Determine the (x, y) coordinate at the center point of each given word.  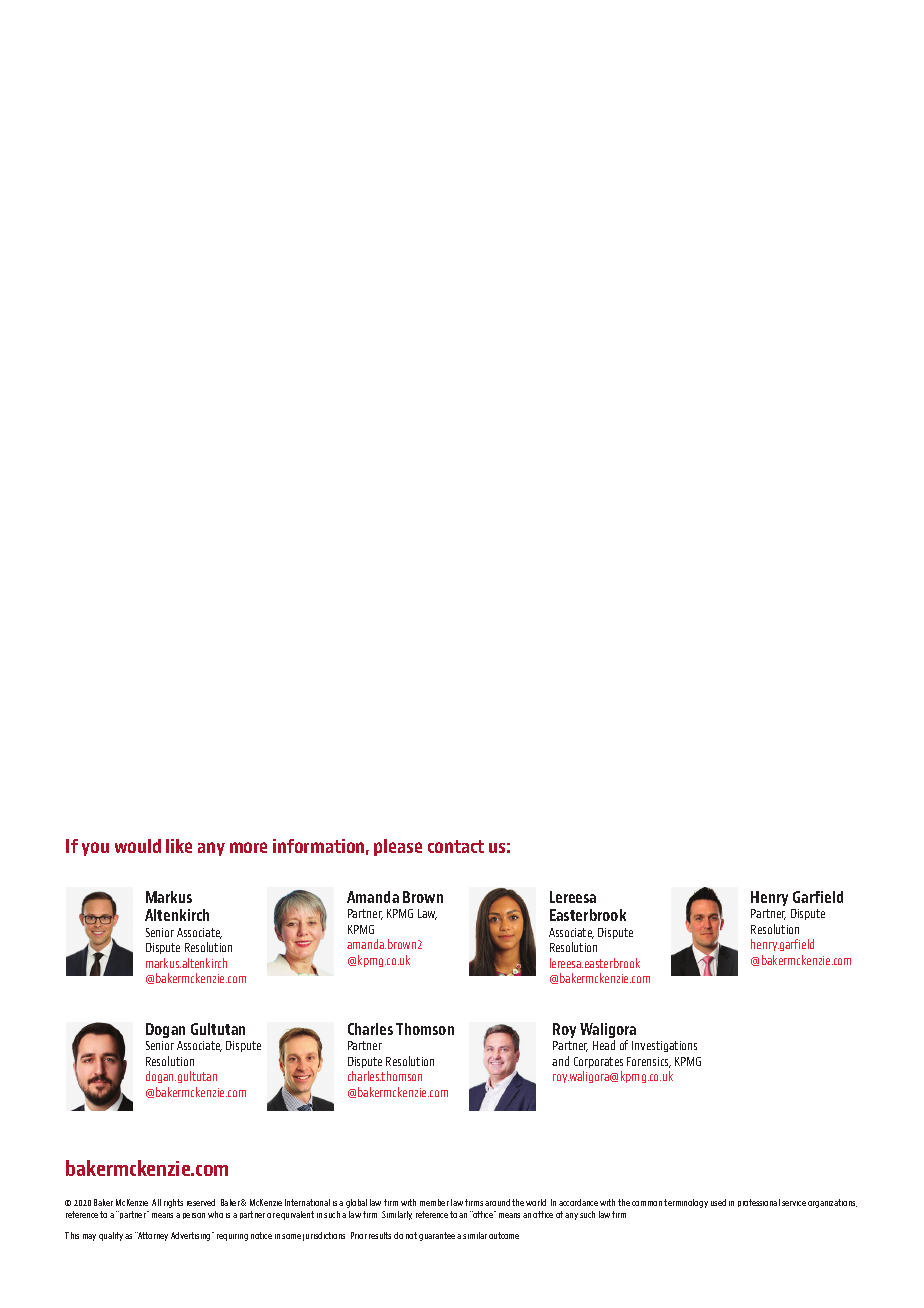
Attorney (152, 1236)
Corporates (598, 1062)
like (179, 846)
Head (604, 1045)
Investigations (664, 1046)
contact (456, 846)
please (398, 847)
